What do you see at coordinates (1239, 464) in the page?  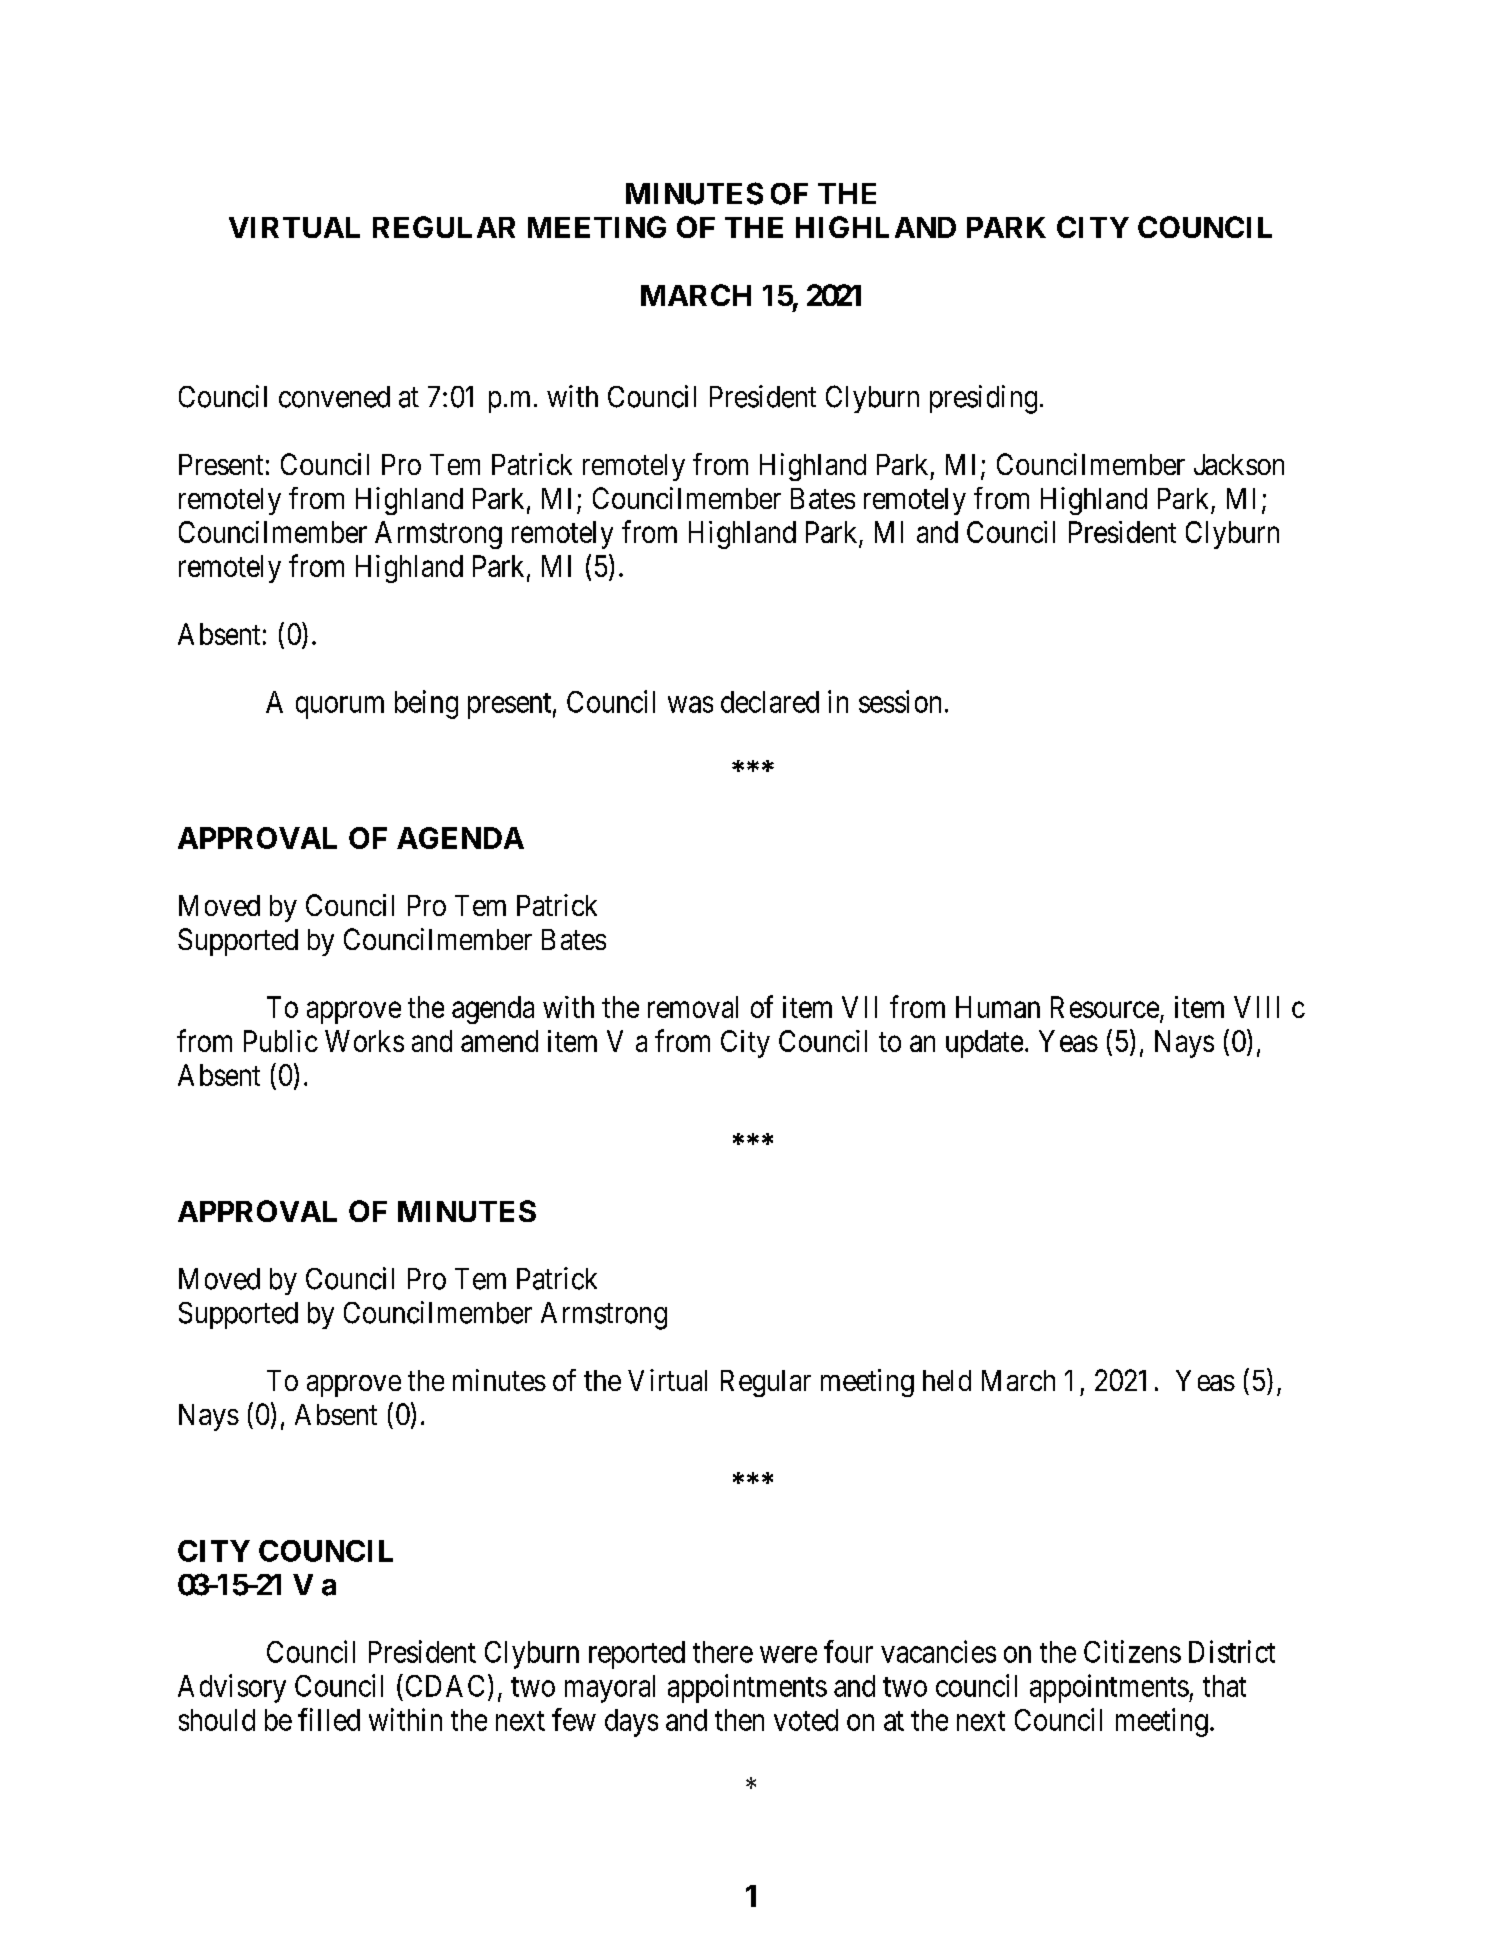 I see `Jackson` at bounding box center [1239, 464].
